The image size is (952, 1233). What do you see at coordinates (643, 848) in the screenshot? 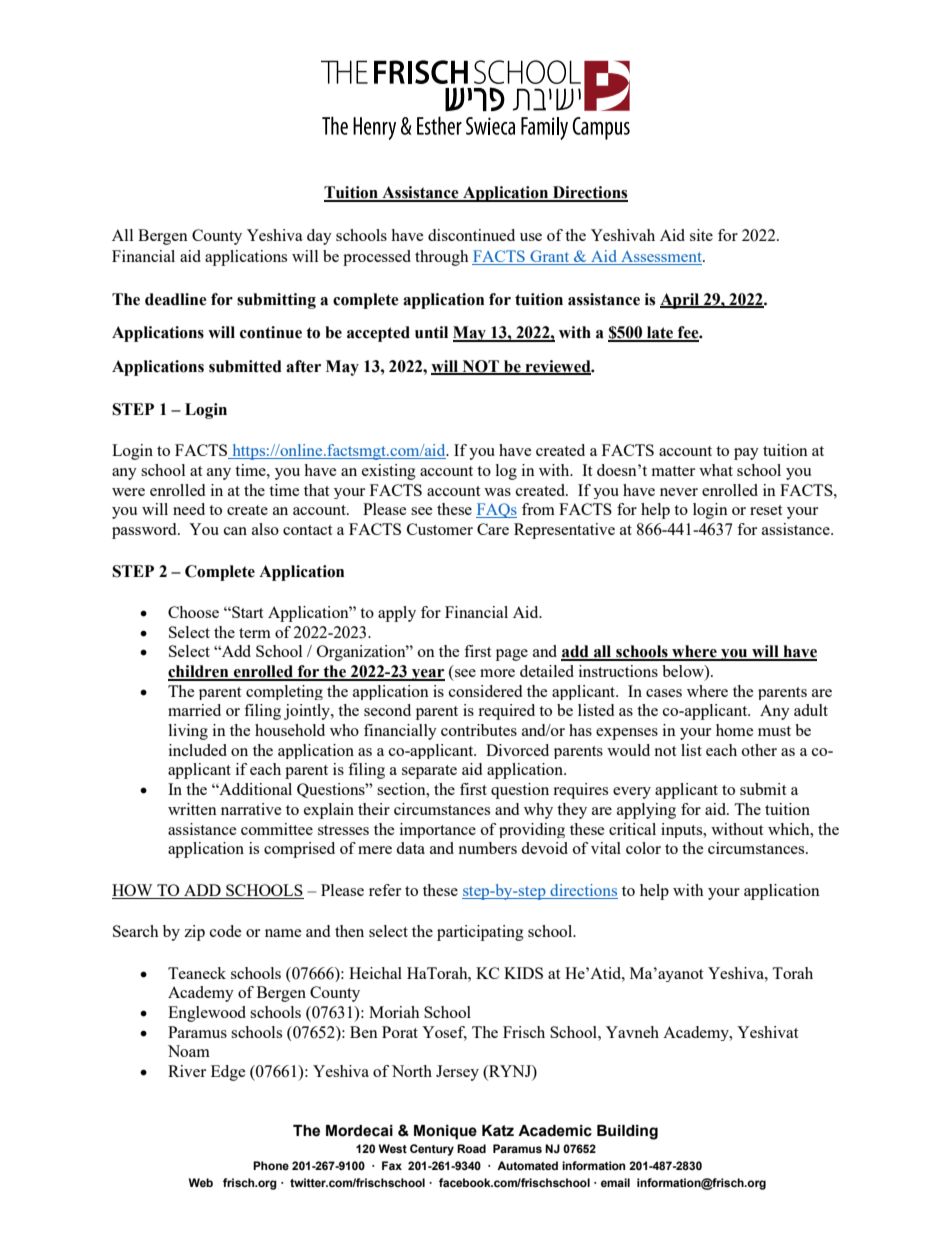
I see `color` at bounding box center [643, 848].
